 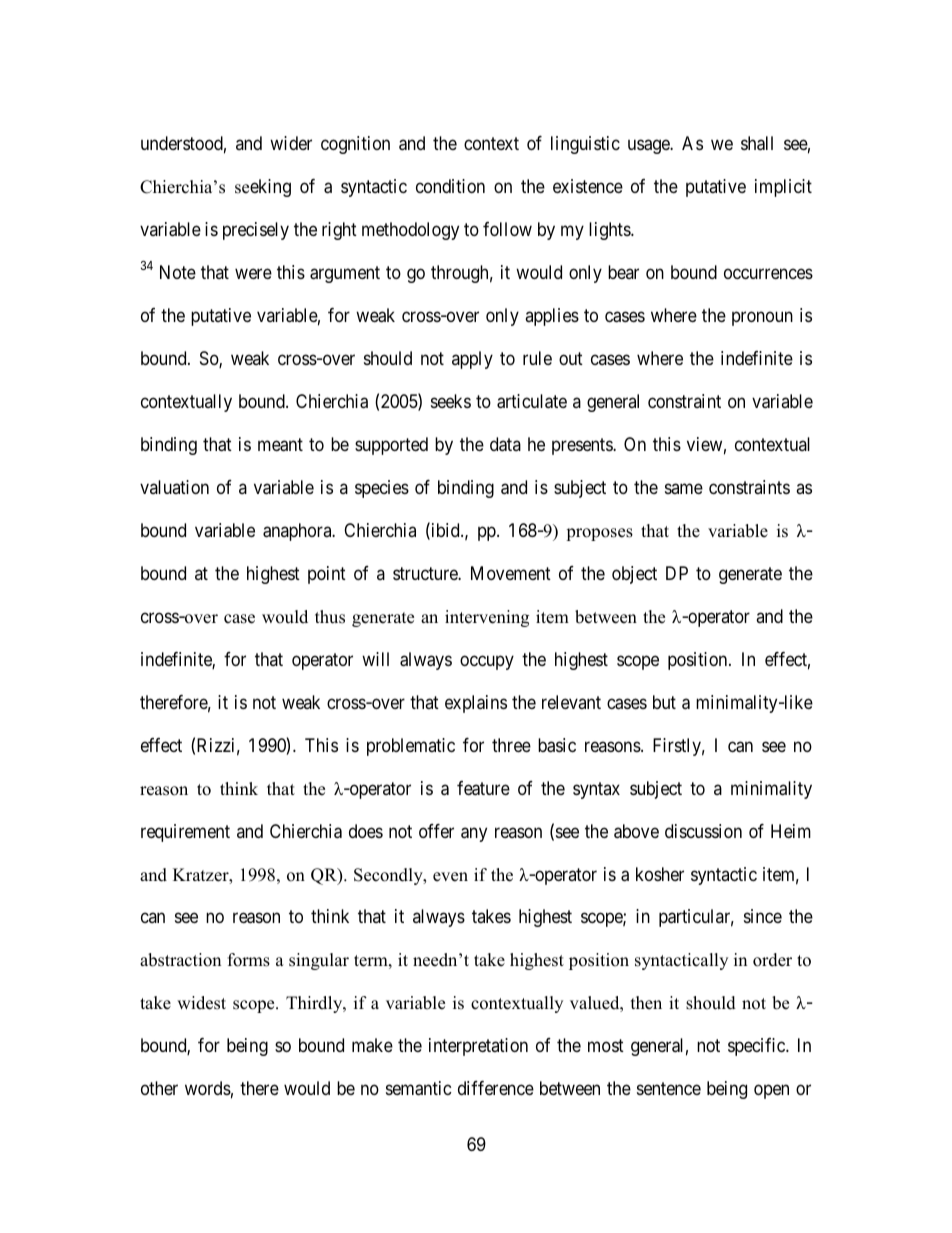 What do you see at coordinates (263, 188) in the screenshot?
I see `seeking` at bounding box center [263, 188].
